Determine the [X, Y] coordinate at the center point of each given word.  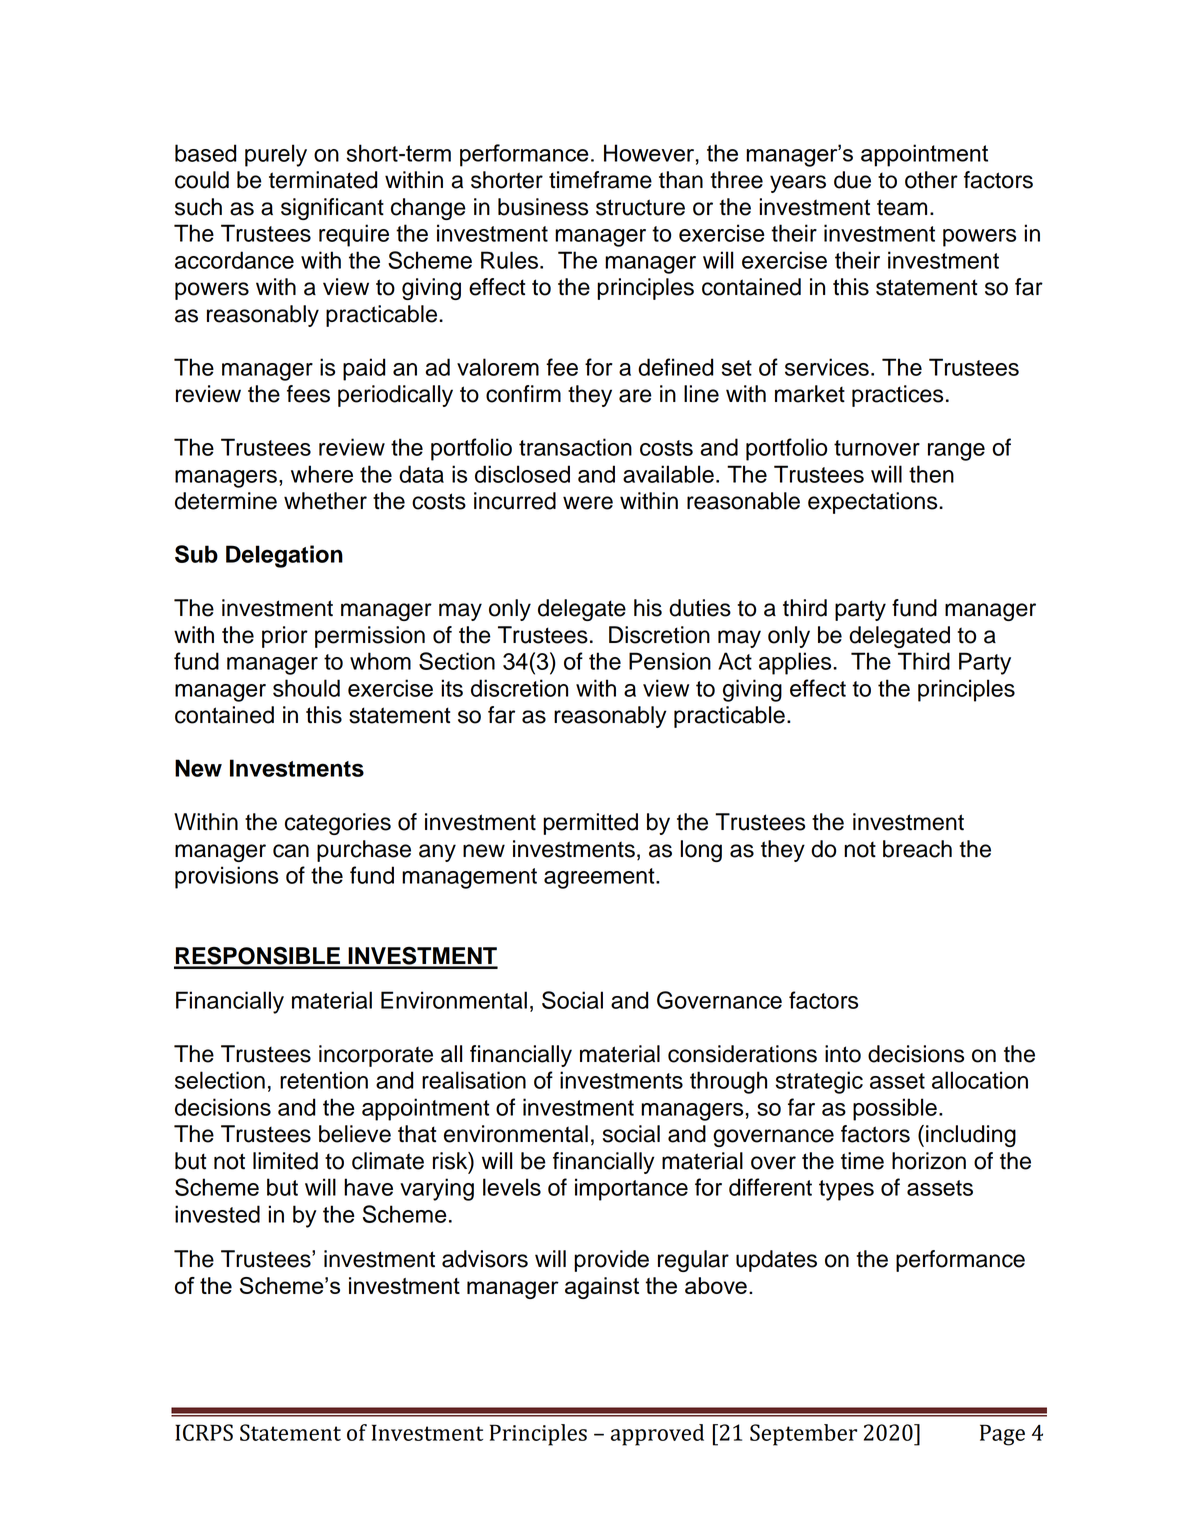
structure [640, 207]
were [588, 503]
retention [324, 1080]
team [902, 207]
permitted [590, 824]
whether [325, 501]
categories [338, 824]
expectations [874, 503]
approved [657, 1435]
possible [895, 1109]
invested [217, 1214]
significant [332, 209]
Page [1002, 1435]
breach [917, 849]
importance [631, 1189]
